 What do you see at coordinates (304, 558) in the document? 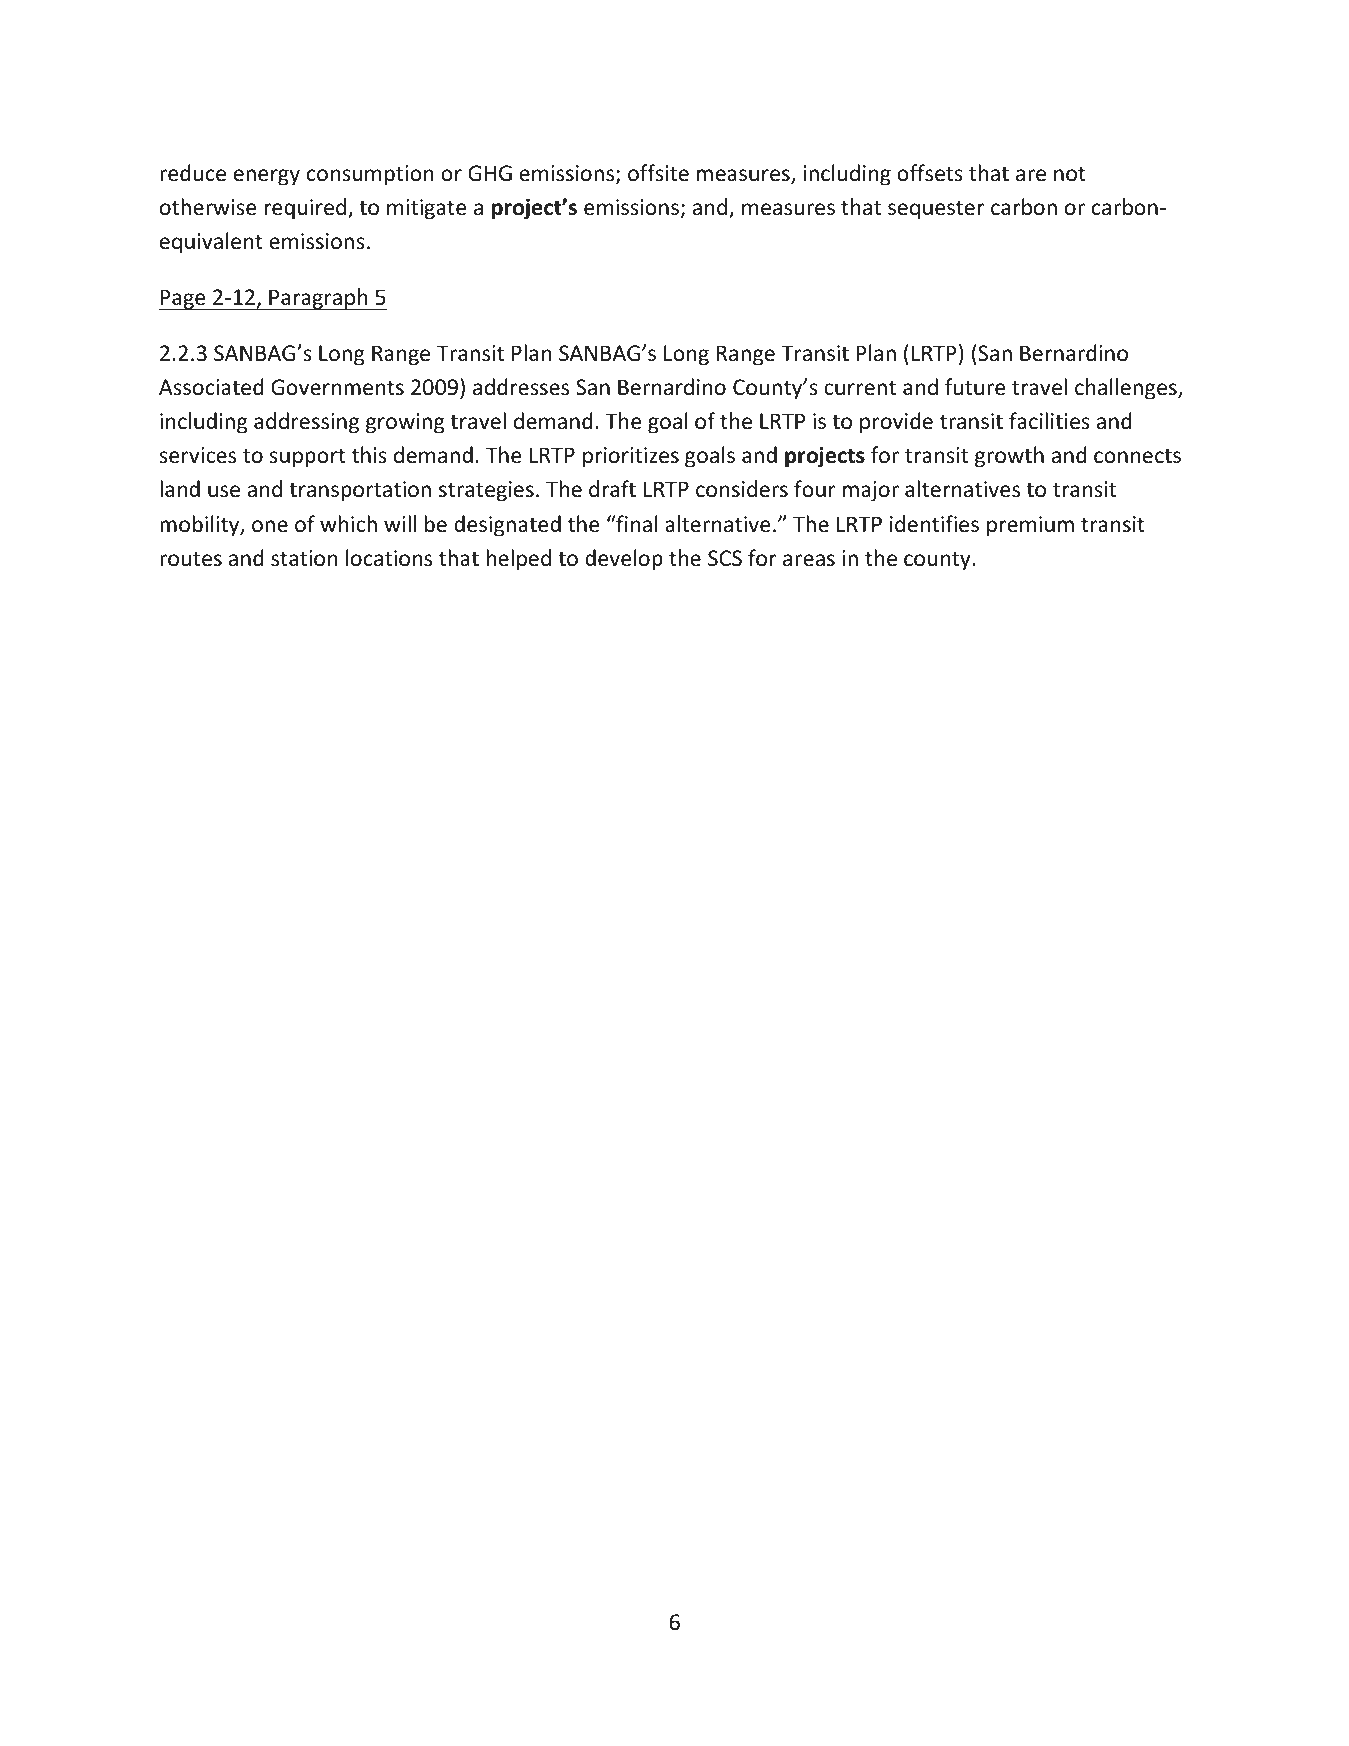
I see `station` at bounding box center [304, 558].
